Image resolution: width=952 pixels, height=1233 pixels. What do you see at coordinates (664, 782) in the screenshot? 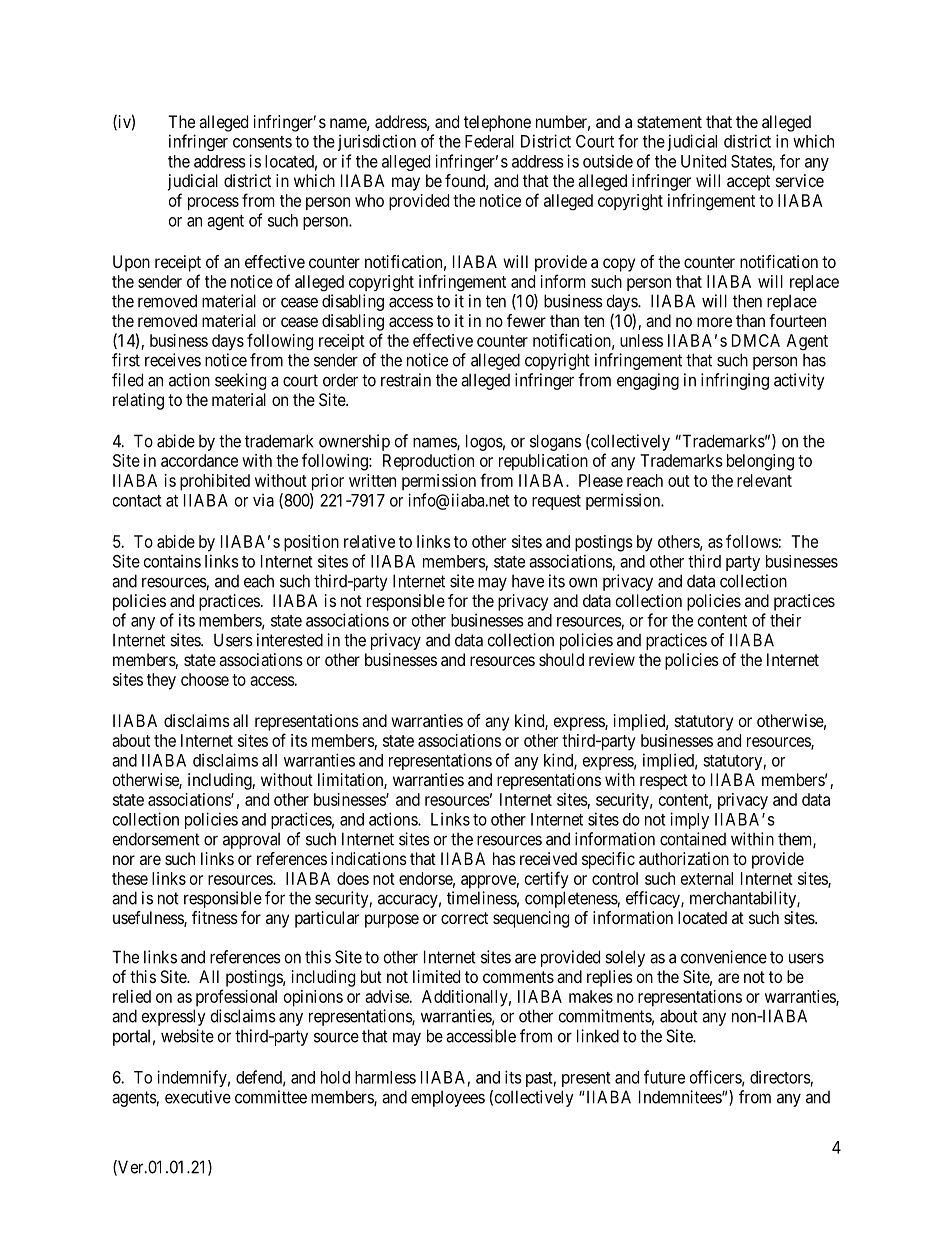
I see `respect` at bounding box center [664, 782].
